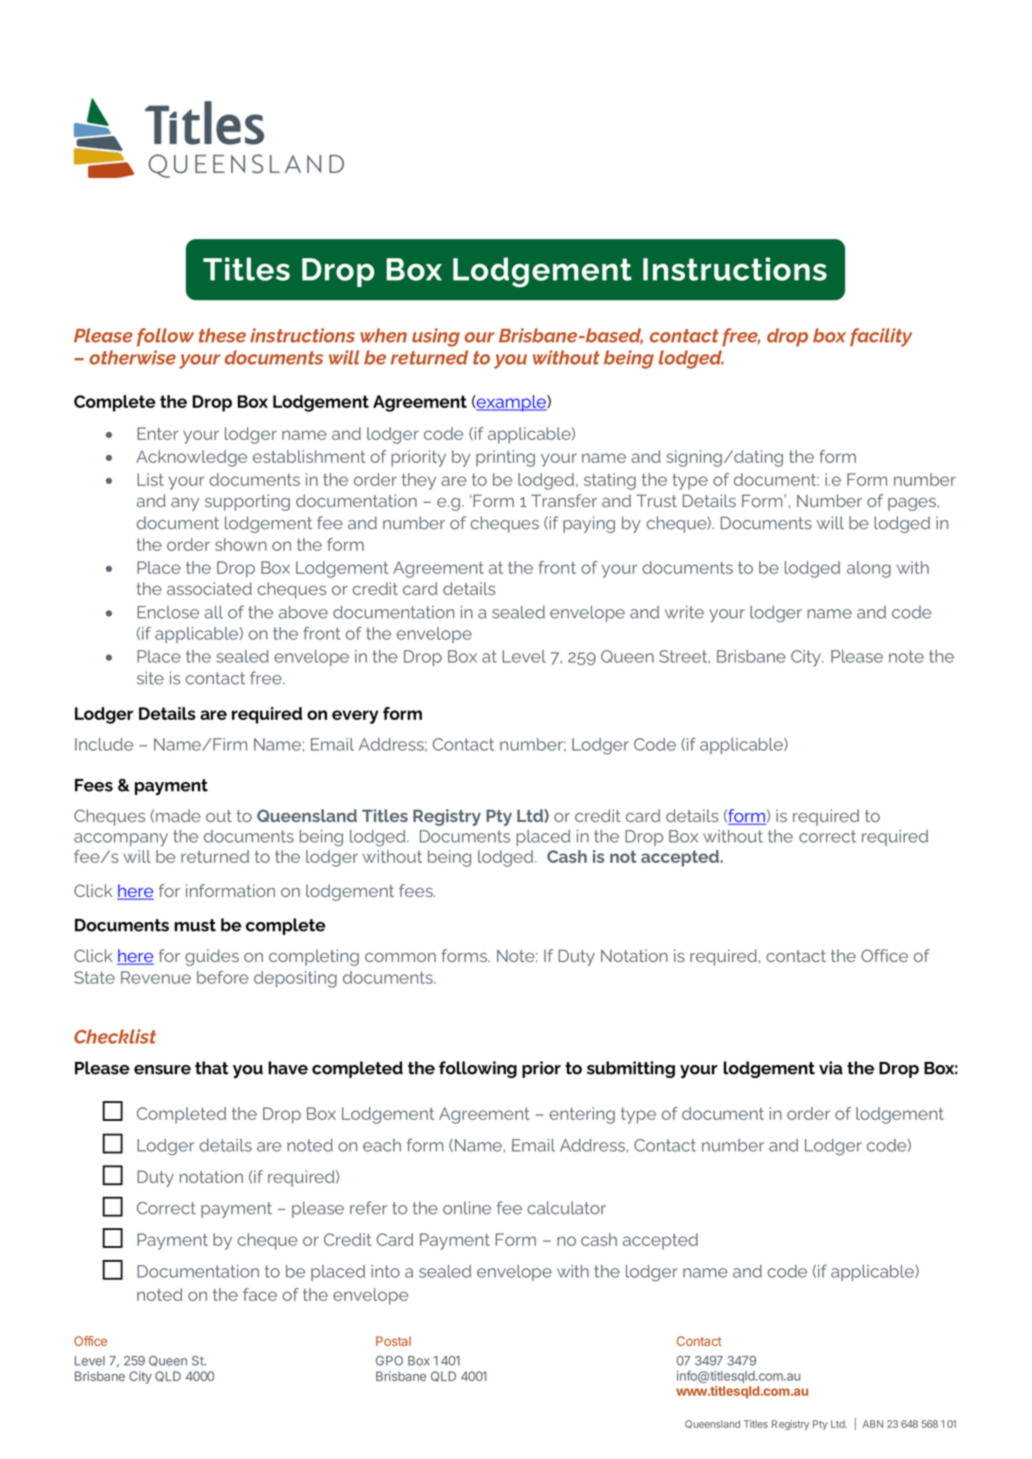  Describe the element at coordinates (222, 335) in the page. I see `these` at that location.
